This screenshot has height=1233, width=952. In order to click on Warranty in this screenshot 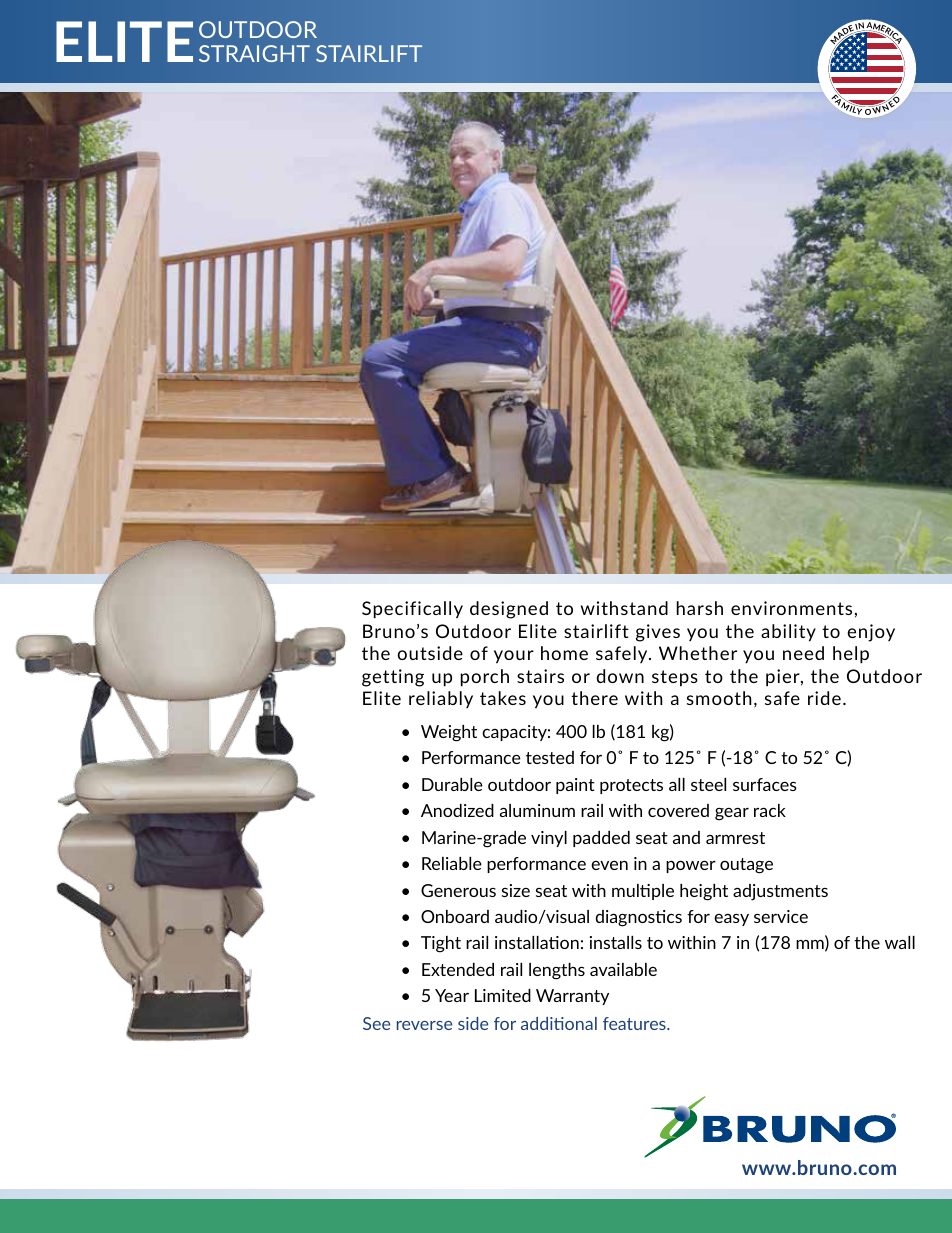, I will do `click(572, 997)`.
